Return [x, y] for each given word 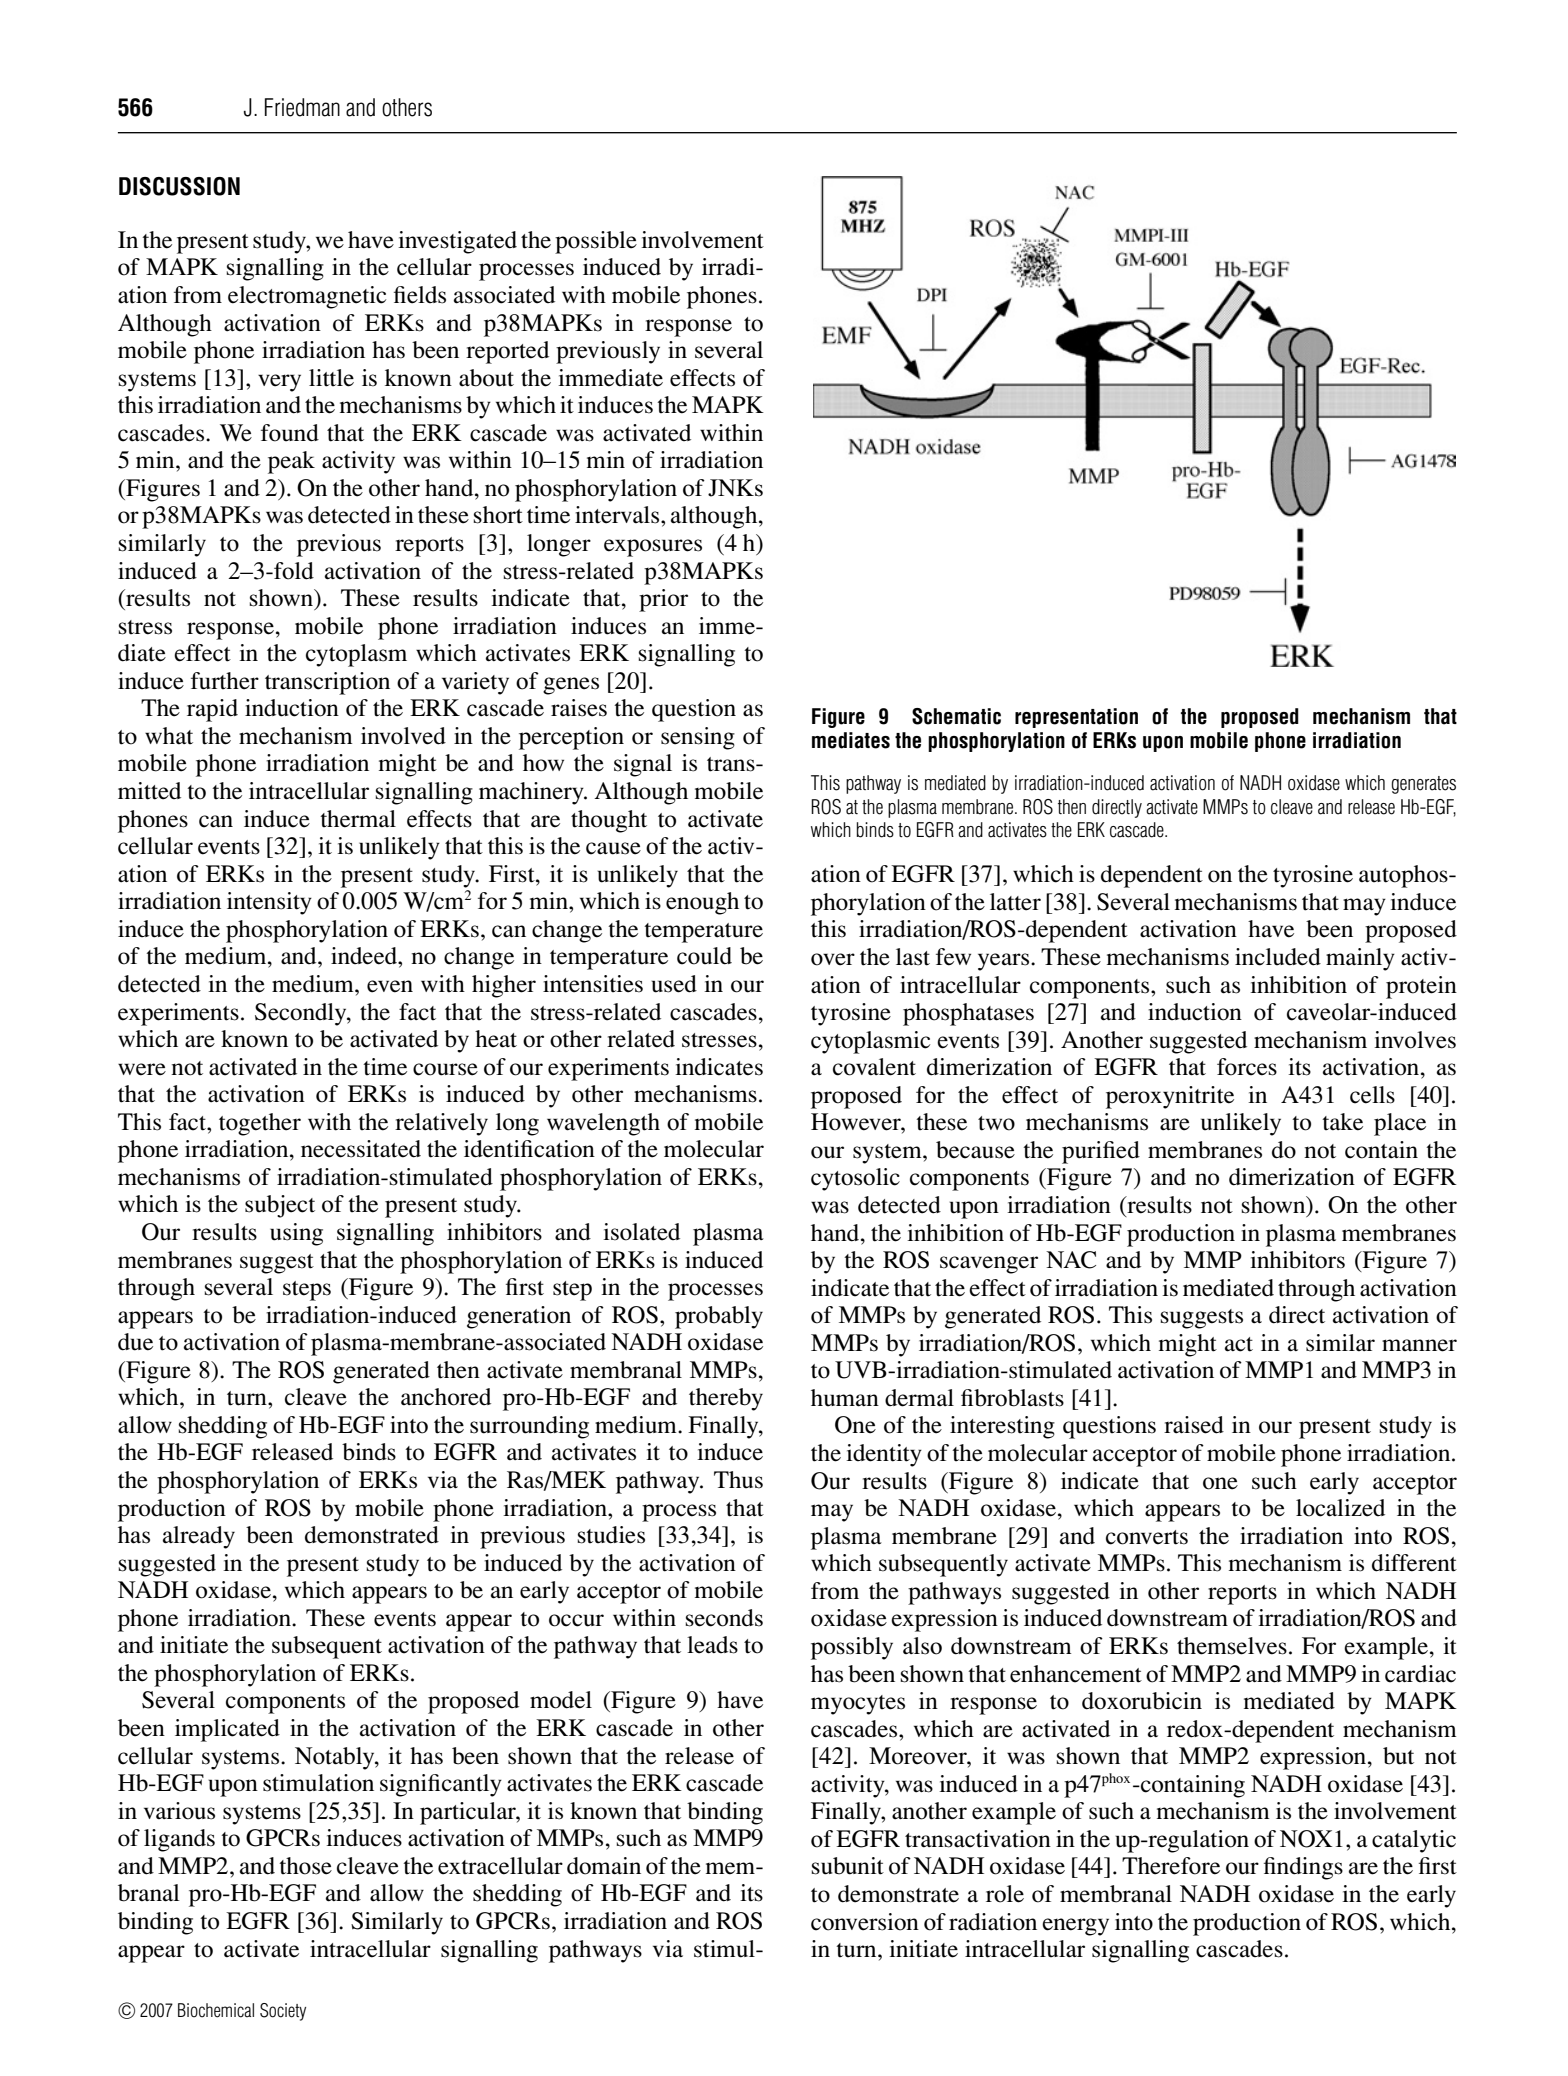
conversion [865, 1922]
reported [507, 352]
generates [1423, 785]
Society [283, 2012]
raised [1194, 1425]
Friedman [302, 107]
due [135, 1342]
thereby [726, 1399]
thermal [358, 819]
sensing [698, 738]
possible [596, 242]
